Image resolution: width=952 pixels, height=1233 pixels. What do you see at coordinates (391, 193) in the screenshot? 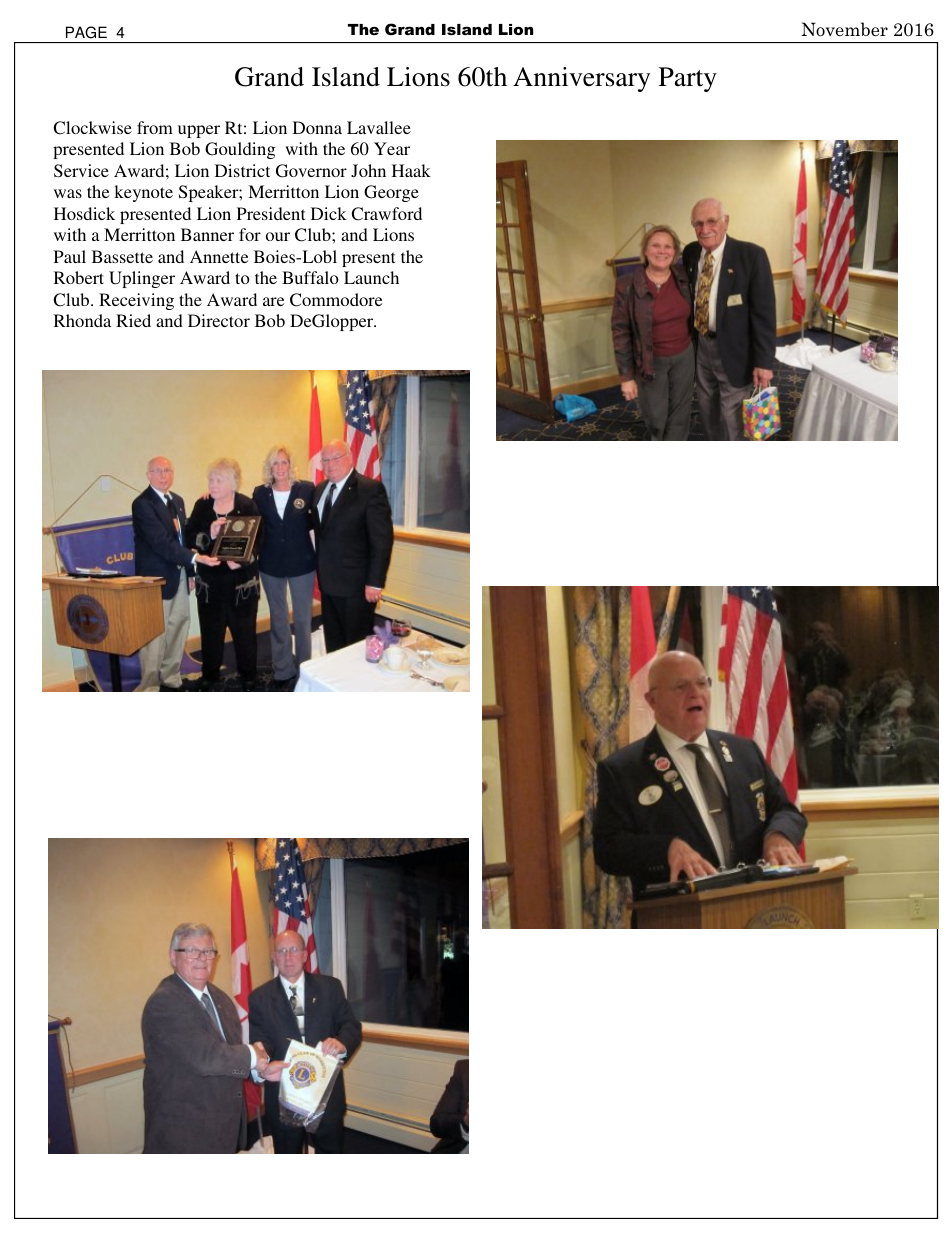
I see `George` at bounding box center [391, 193].
